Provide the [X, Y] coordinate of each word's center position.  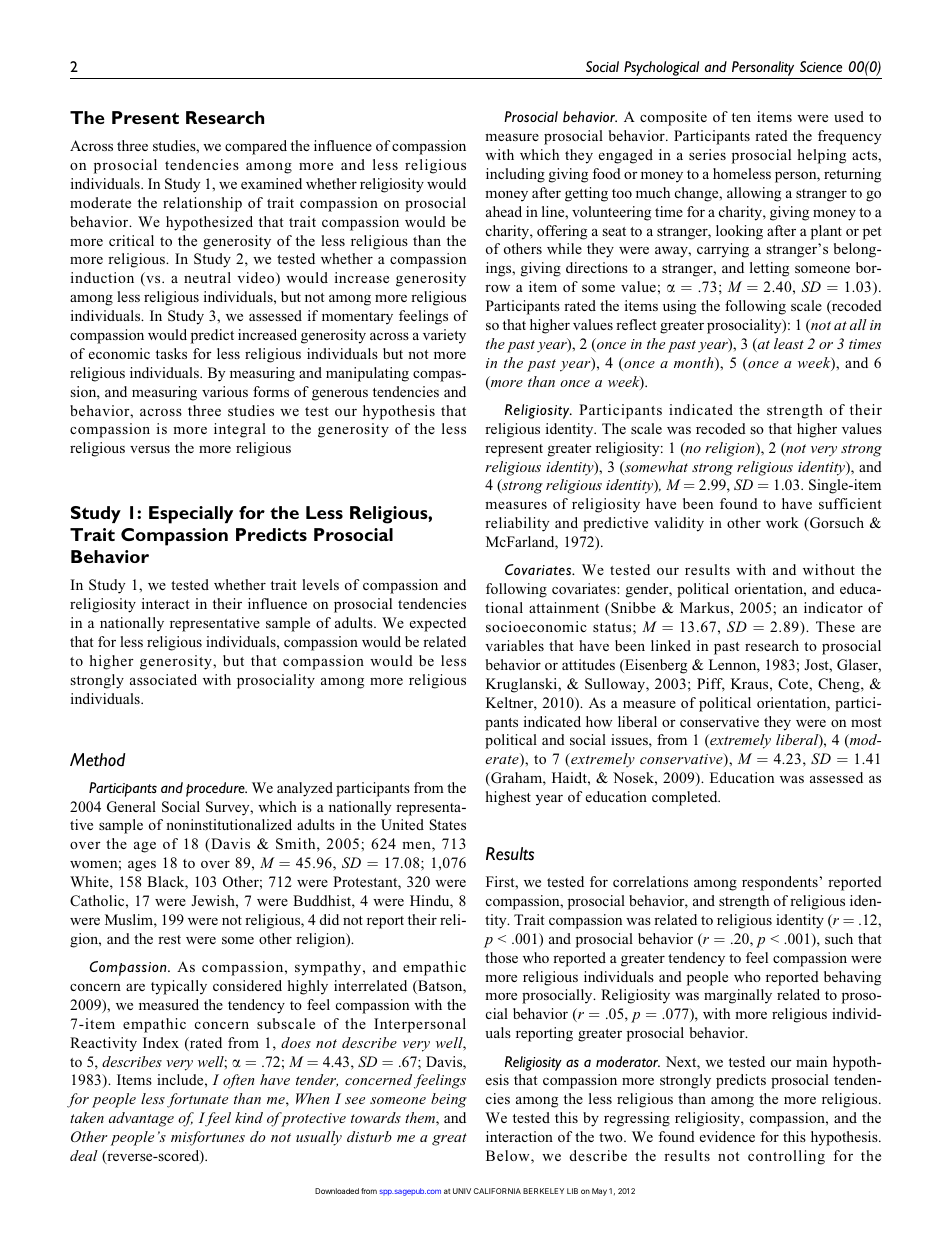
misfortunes [208, 1138]
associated [163, 679]
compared [256, 147]
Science [821, 66]
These [835, 626]
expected [438, 624]
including [515, 175]
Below [509, 1157]
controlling [786, 1157]
